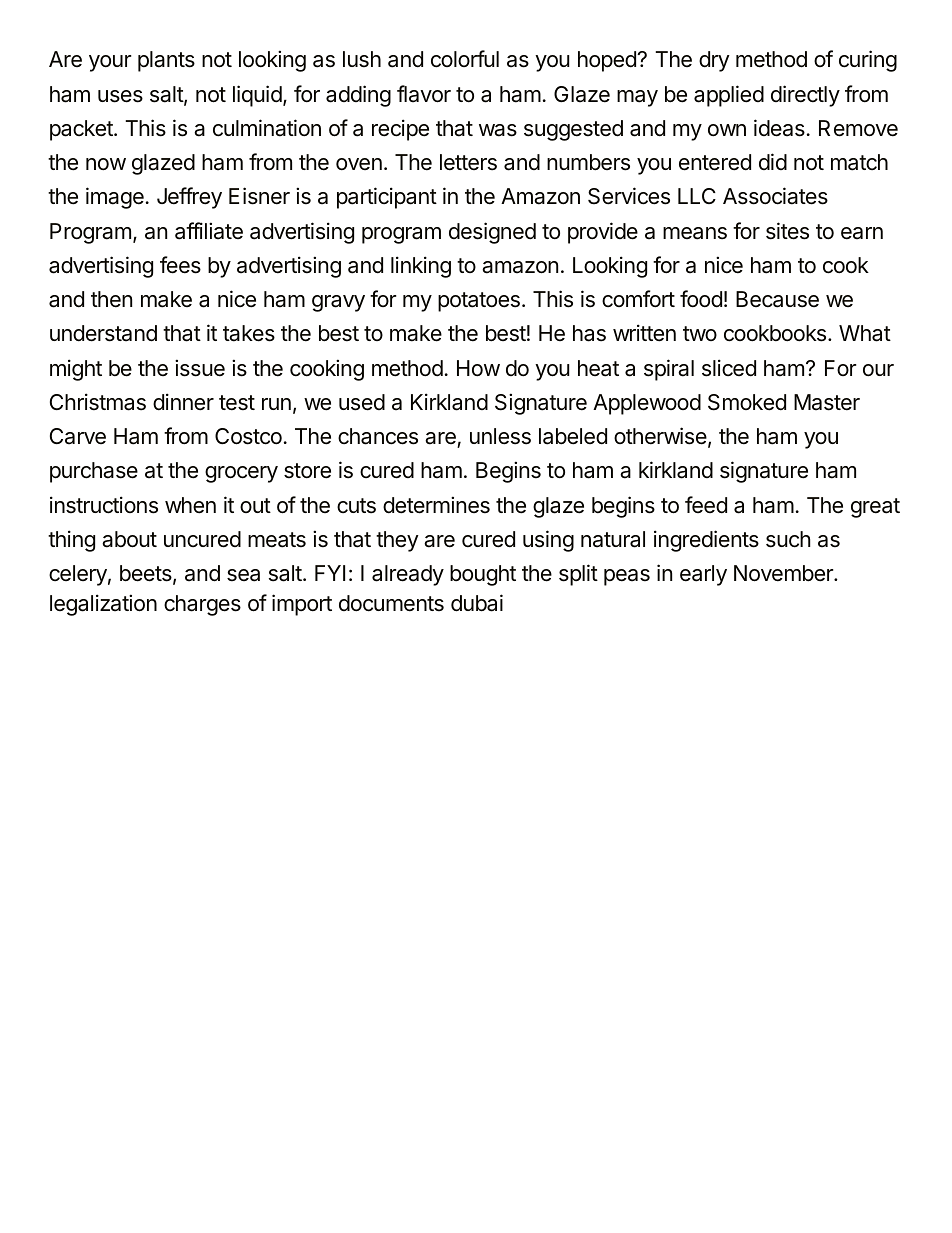 This screenshot has width=952, height=1233. I want to click on plants, so click(166, 61).
